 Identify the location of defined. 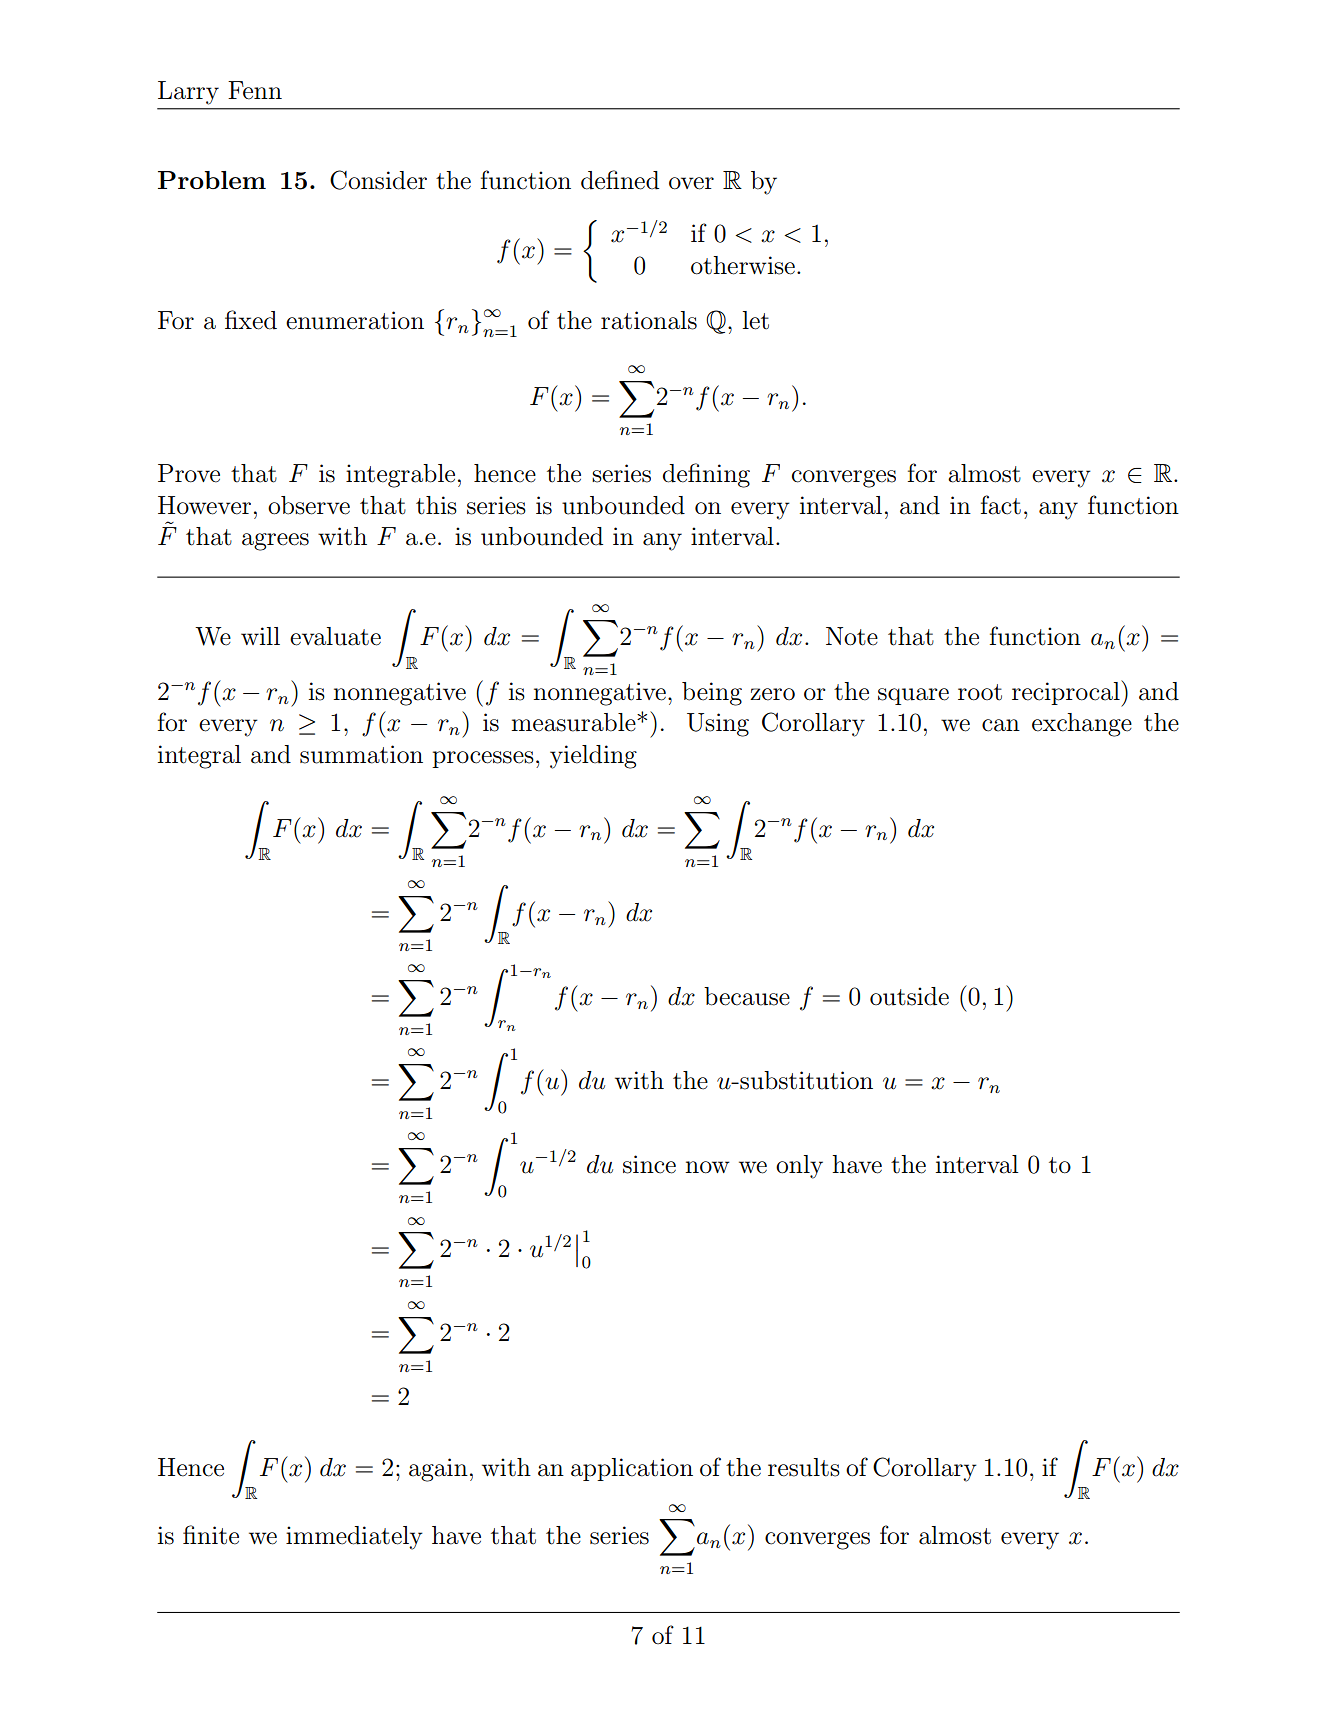
(620, 180).
